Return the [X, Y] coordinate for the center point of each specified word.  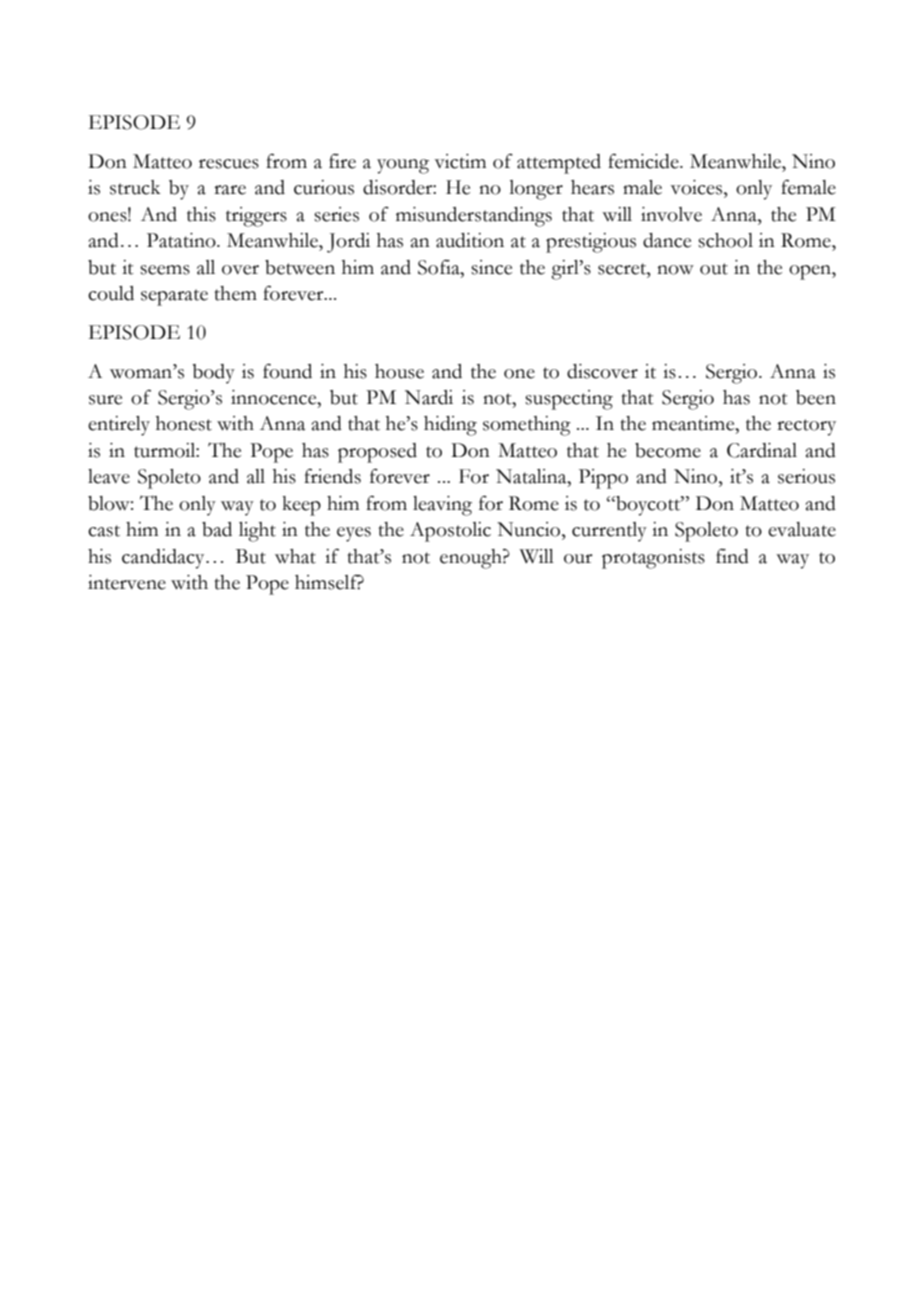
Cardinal [762, 450]
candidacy [164, 559]
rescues [229, 164]
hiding [450, 426]
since [491, 267]
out [714, 269]
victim [460, 161]
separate [174, 297]
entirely [119, 426]
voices [697, 187]
